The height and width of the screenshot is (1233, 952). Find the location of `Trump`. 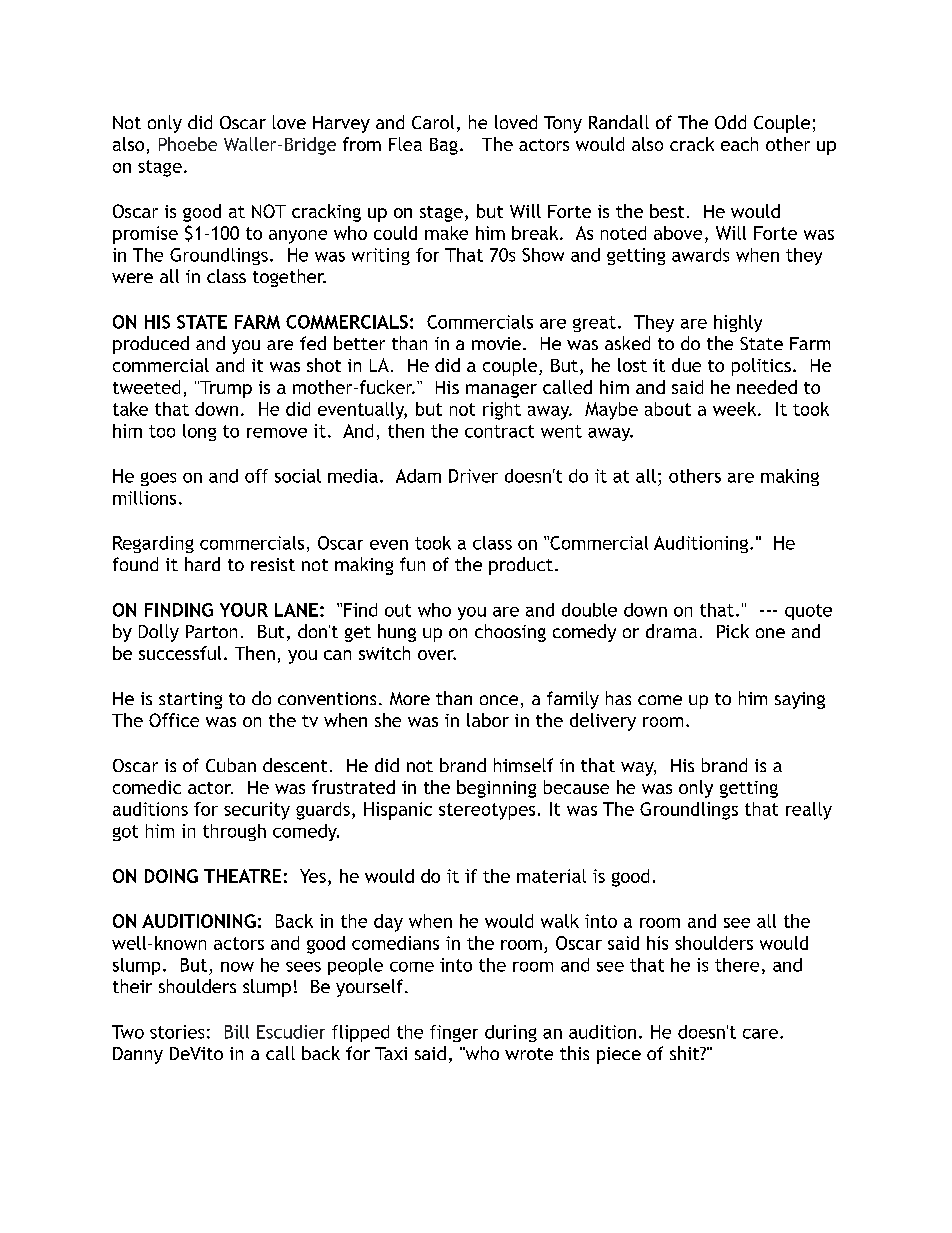

Trump is located at coordinates (225, 389).
